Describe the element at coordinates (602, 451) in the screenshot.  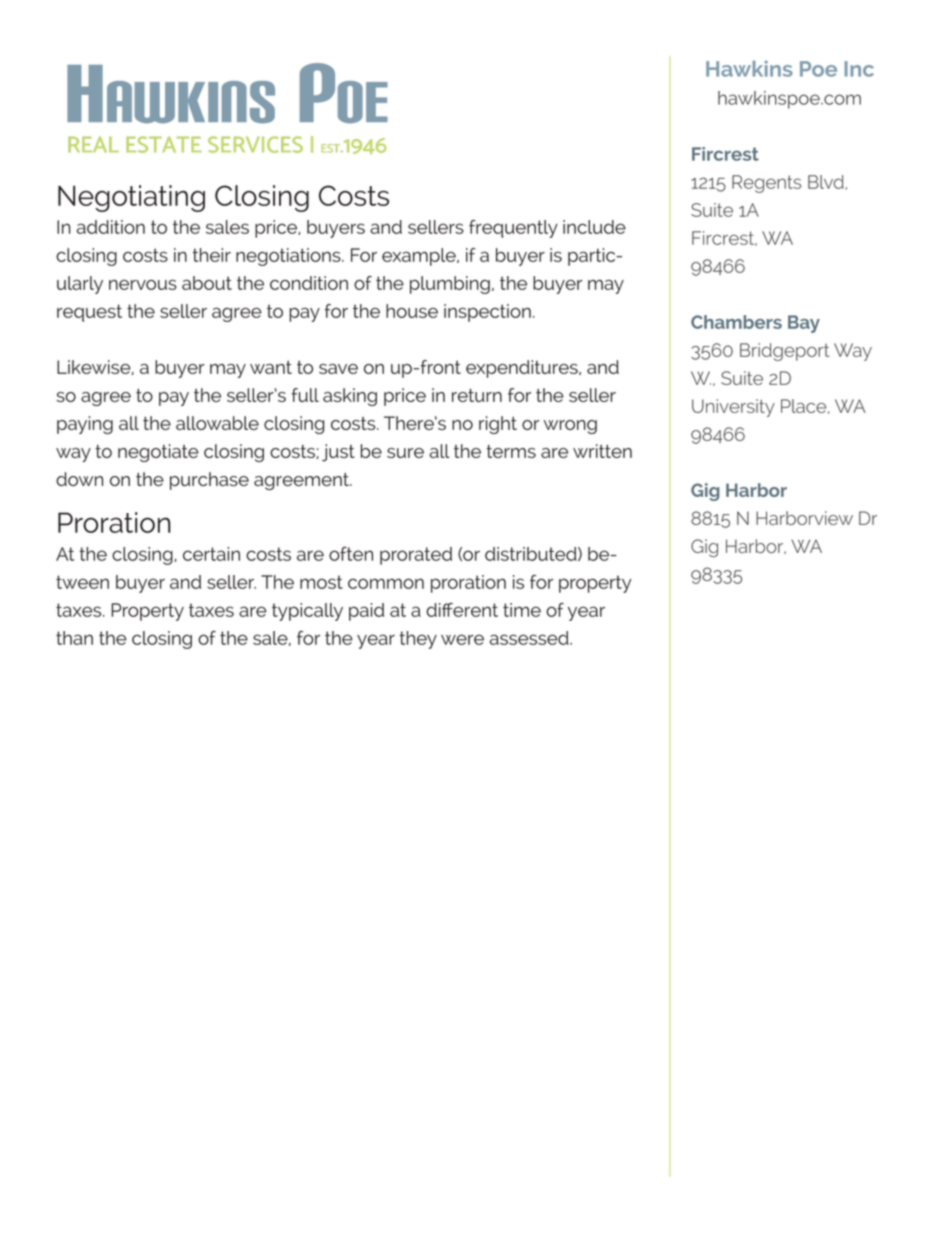
I see `written` at that location.
